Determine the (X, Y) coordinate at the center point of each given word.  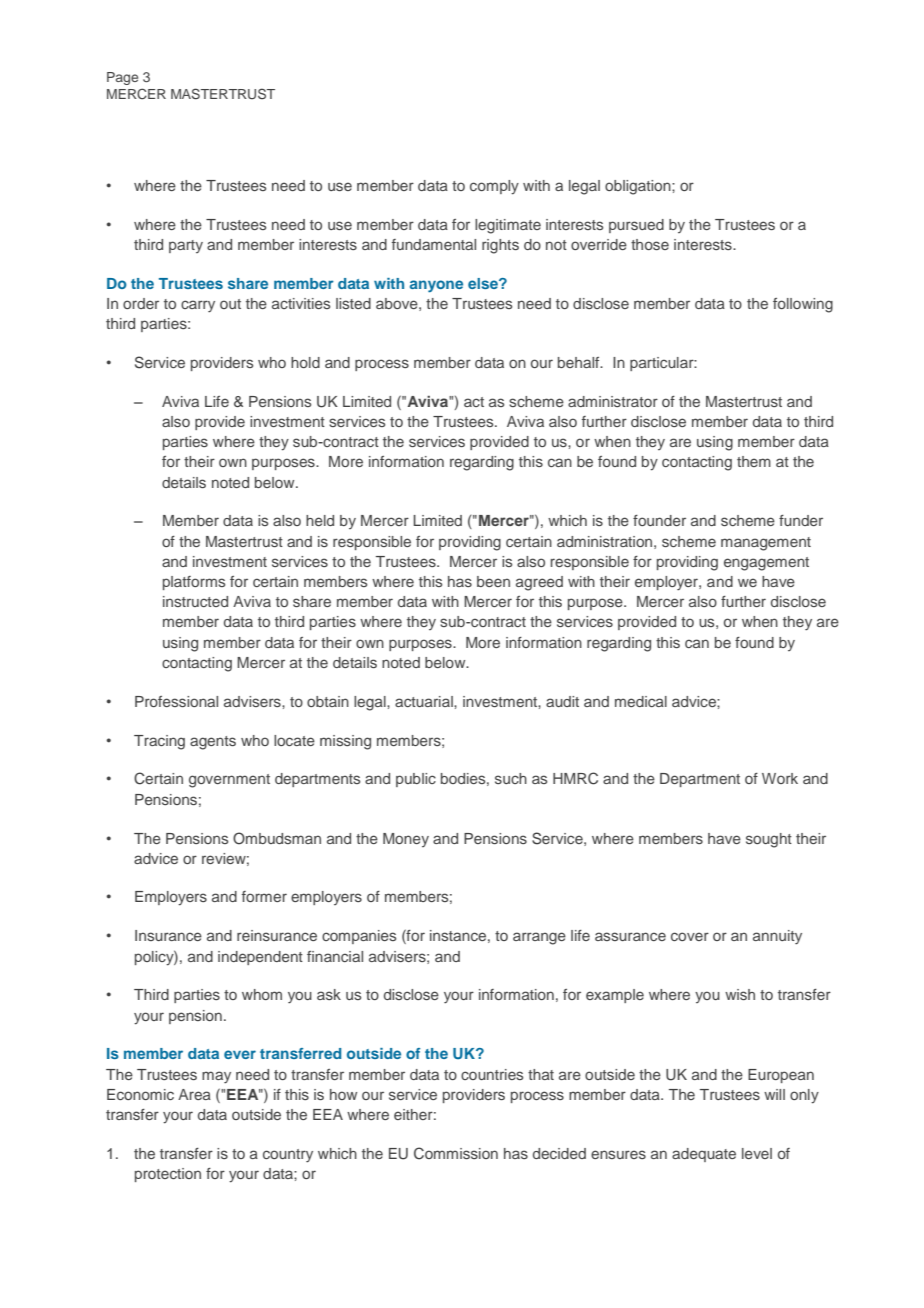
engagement (766, 564)
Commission (456, 1153)
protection (168, 1175)
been (493, 581)
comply (494, 187)
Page (122, 78)
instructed (195, 601)
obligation (639, 187)
